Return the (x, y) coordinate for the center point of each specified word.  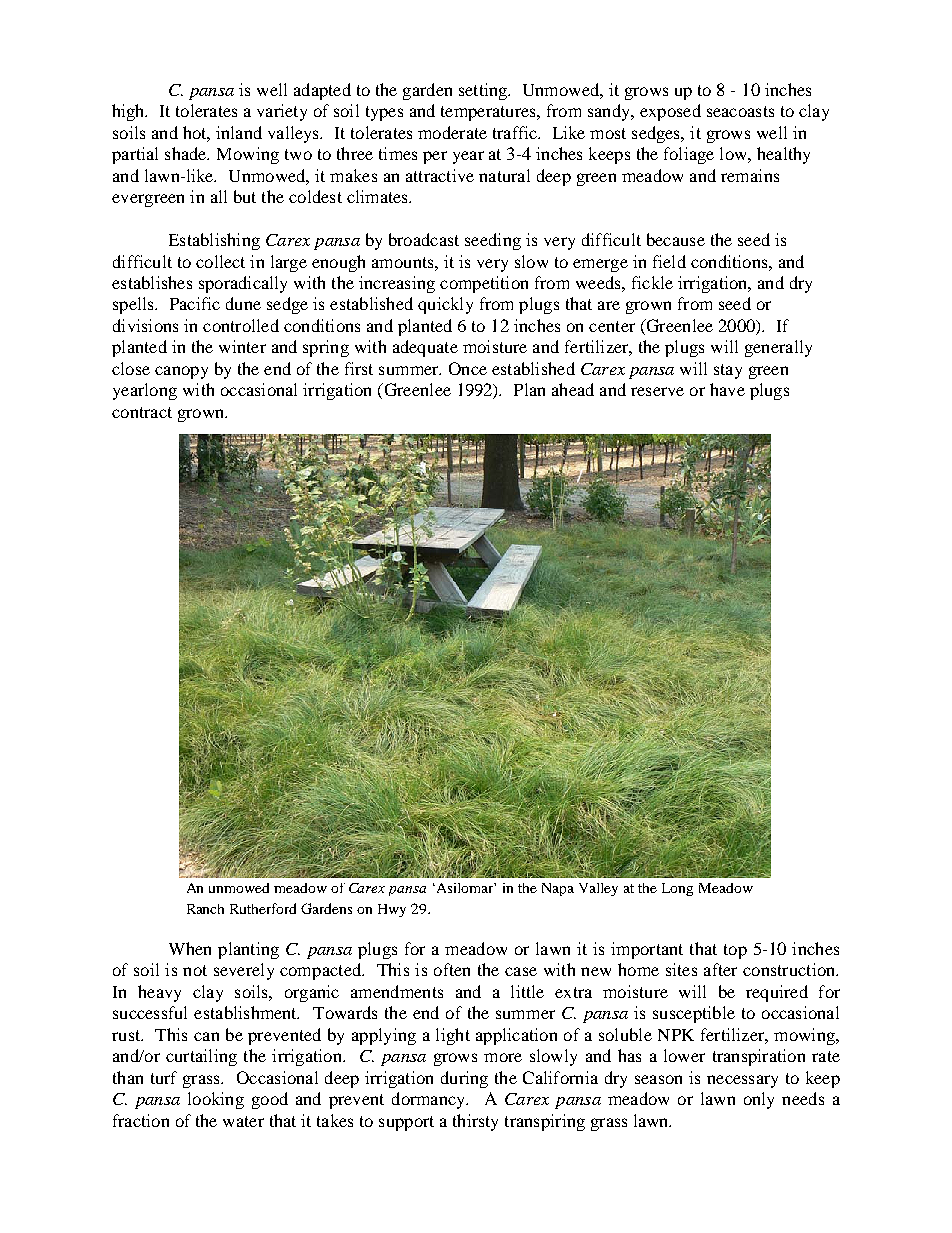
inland (239, 132)
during (464, 1079)
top (735, 951)
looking (216, 1100)
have (727, 389)
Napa (558, 889)
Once (468, 368)
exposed (670, 112)
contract (142, 412)
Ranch (205, 909)
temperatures (489, 113)
